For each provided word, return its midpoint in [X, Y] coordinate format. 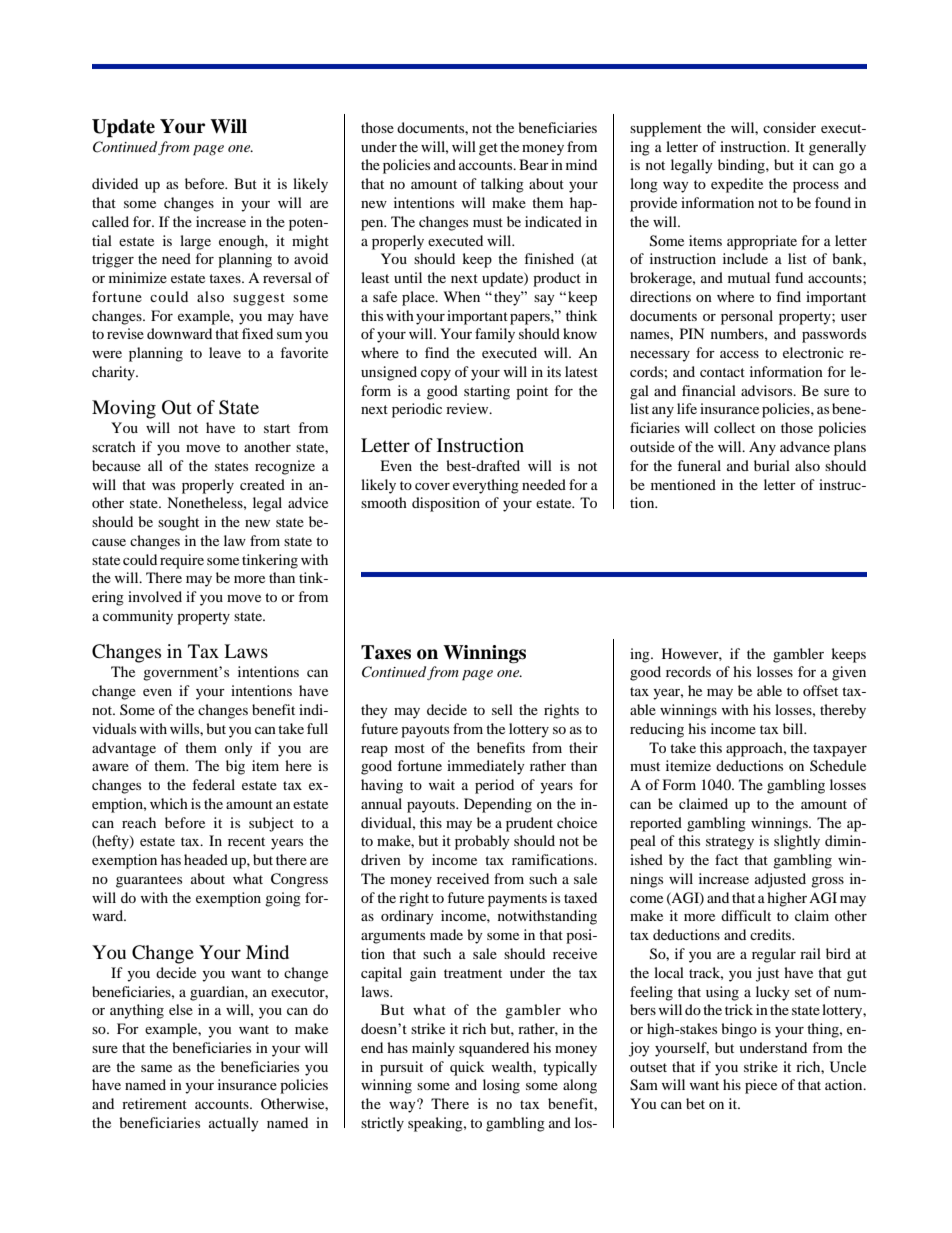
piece [761, 1086]
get [488, 149]
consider [789, 127]
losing [501, 1086]
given [849, 673]
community [138, 617]
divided [115, 183]
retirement [154, 1103]
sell [502, 709]
